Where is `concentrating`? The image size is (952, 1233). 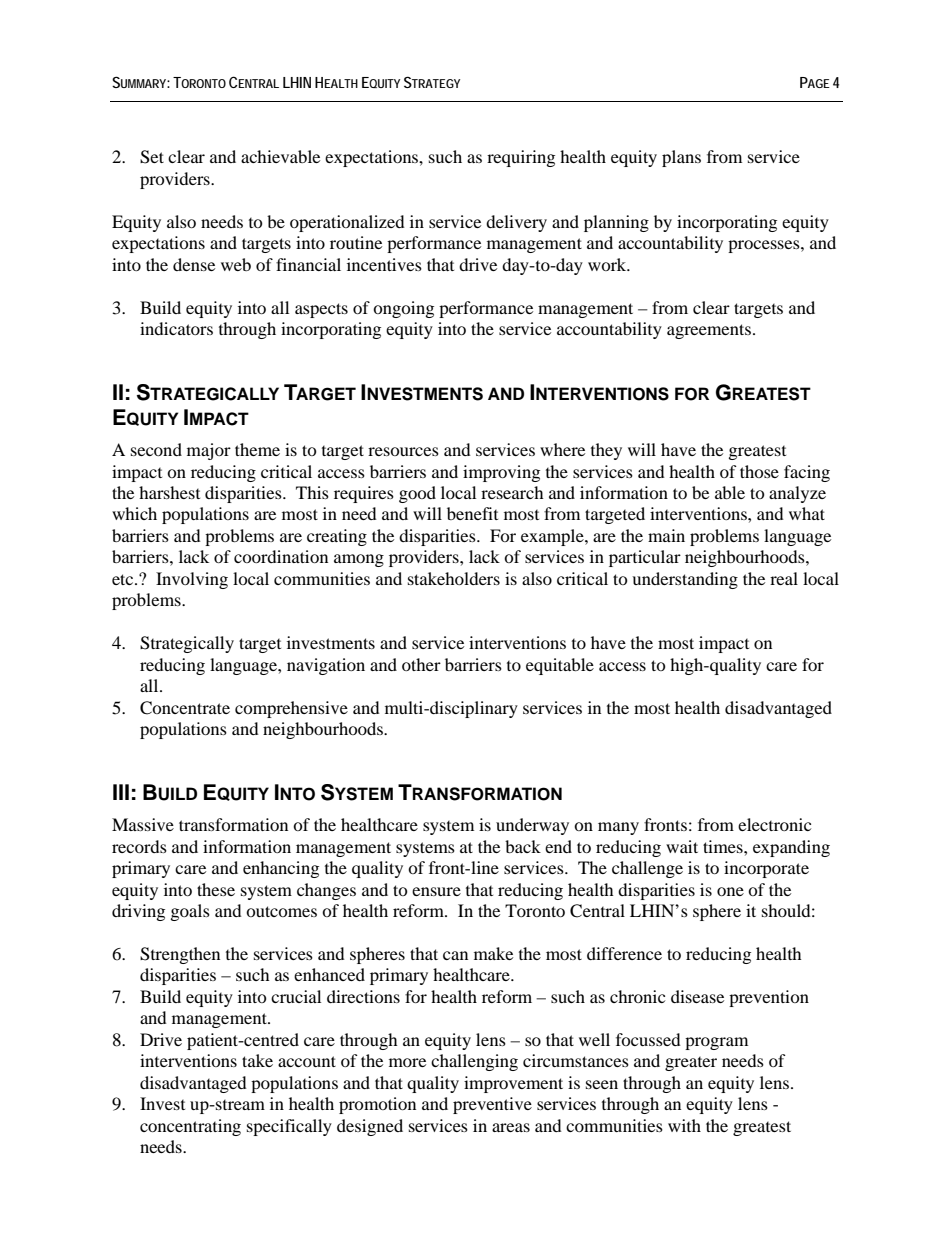 concentrating is located at coordinates (190, 1127).
